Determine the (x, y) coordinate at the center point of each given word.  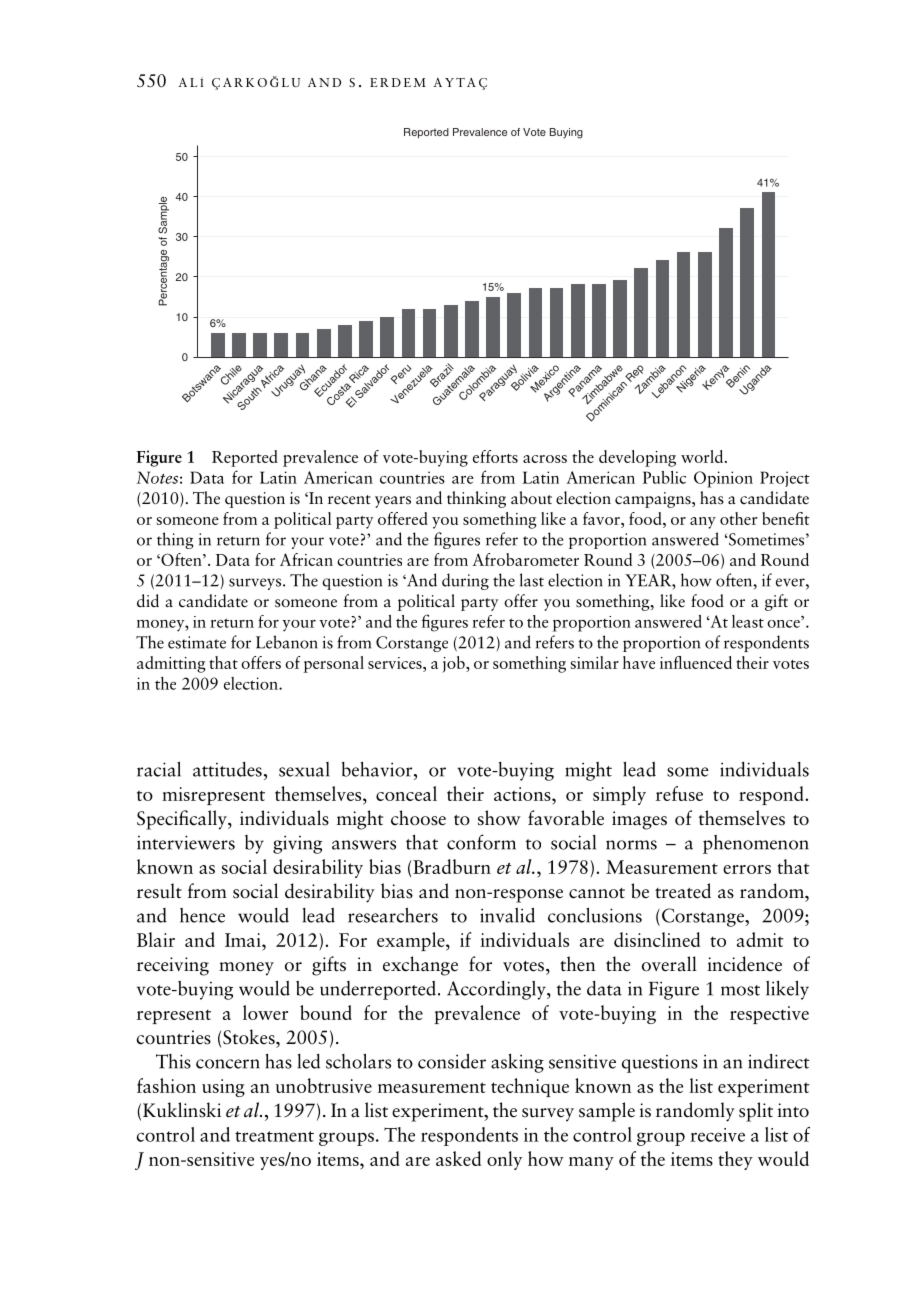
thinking (476, 499)
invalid (507, 915)
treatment (274, 1136)
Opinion (723, 479)
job (454, 664)
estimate (197, 642)
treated (683, 891)
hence (202, 915)
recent (349, 500)
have (639, 662)
